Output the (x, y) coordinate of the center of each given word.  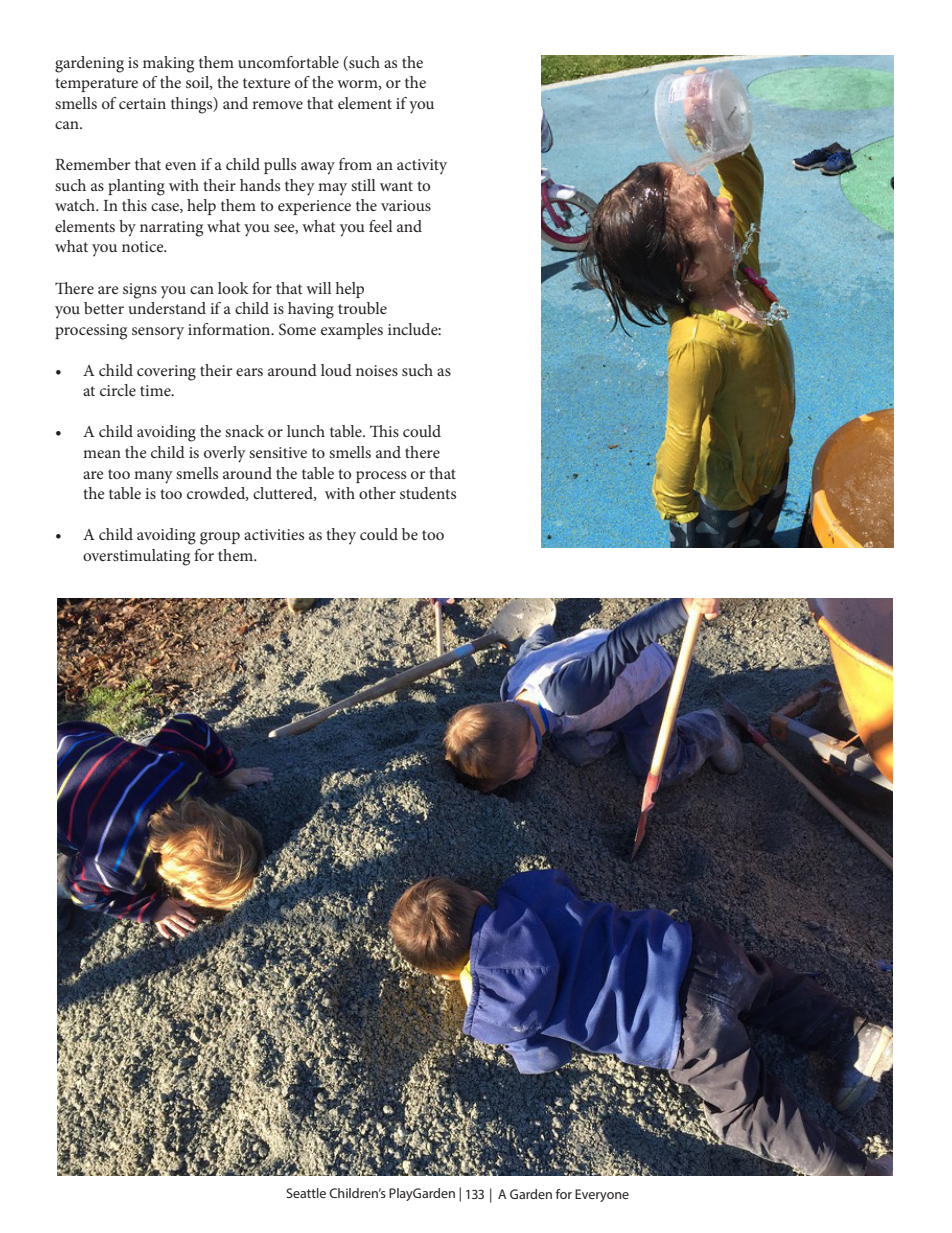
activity (422, 167)
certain (142, 103)
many (153, 477)
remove (277, 105)
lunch (306, 431)
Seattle (306, 1193)
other (377, 493)
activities (274, 534)
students (428, 493)
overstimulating (136, 557)
